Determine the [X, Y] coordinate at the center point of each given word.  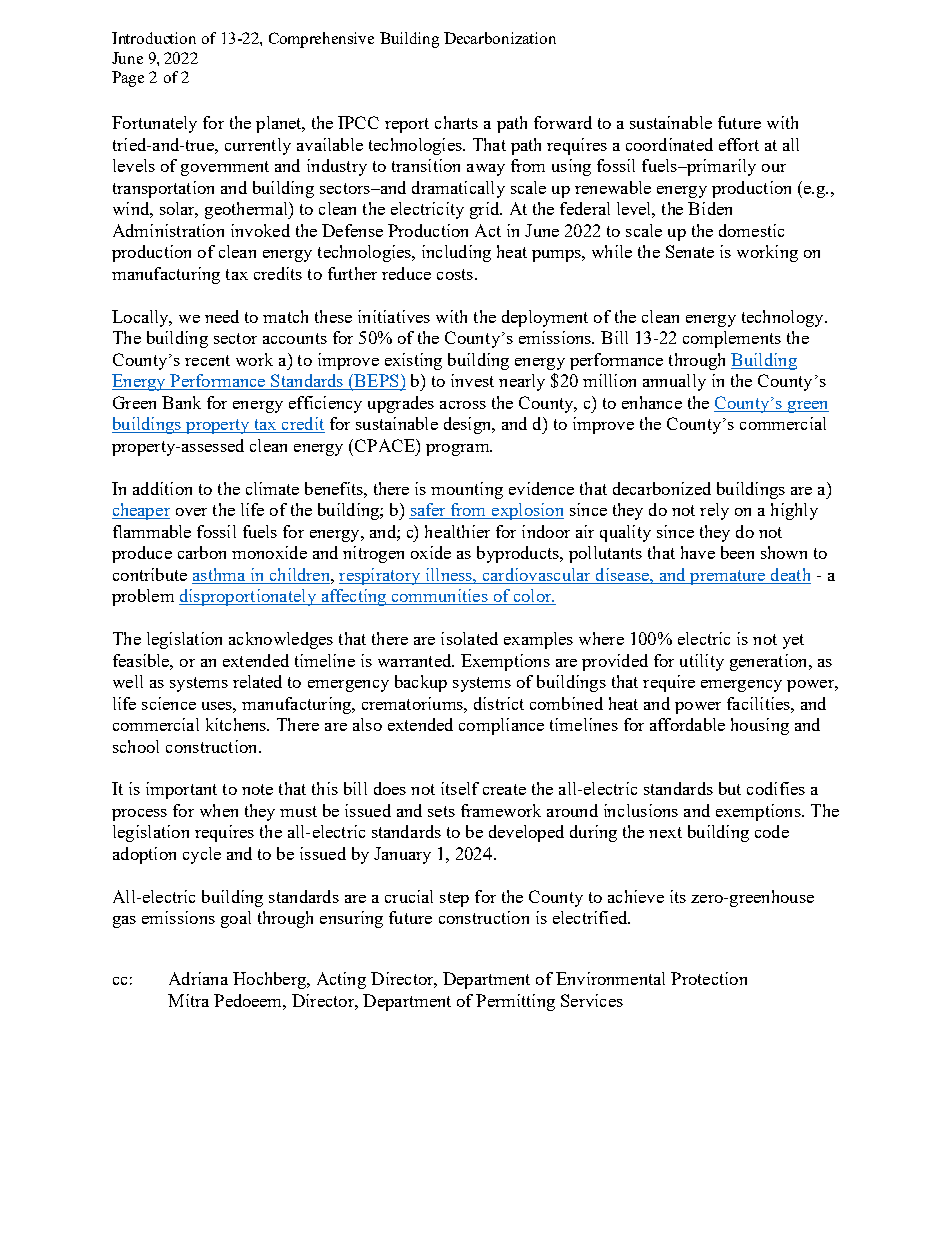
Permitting [515, 1002]
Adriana [198, 978]
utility [702, 662]
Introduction [154, 38]
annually [674, 382]
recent [207, 360]
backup [421, 683]
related [257, 681]
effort [739, 144]
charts [456, 122]
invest [472, 380]
